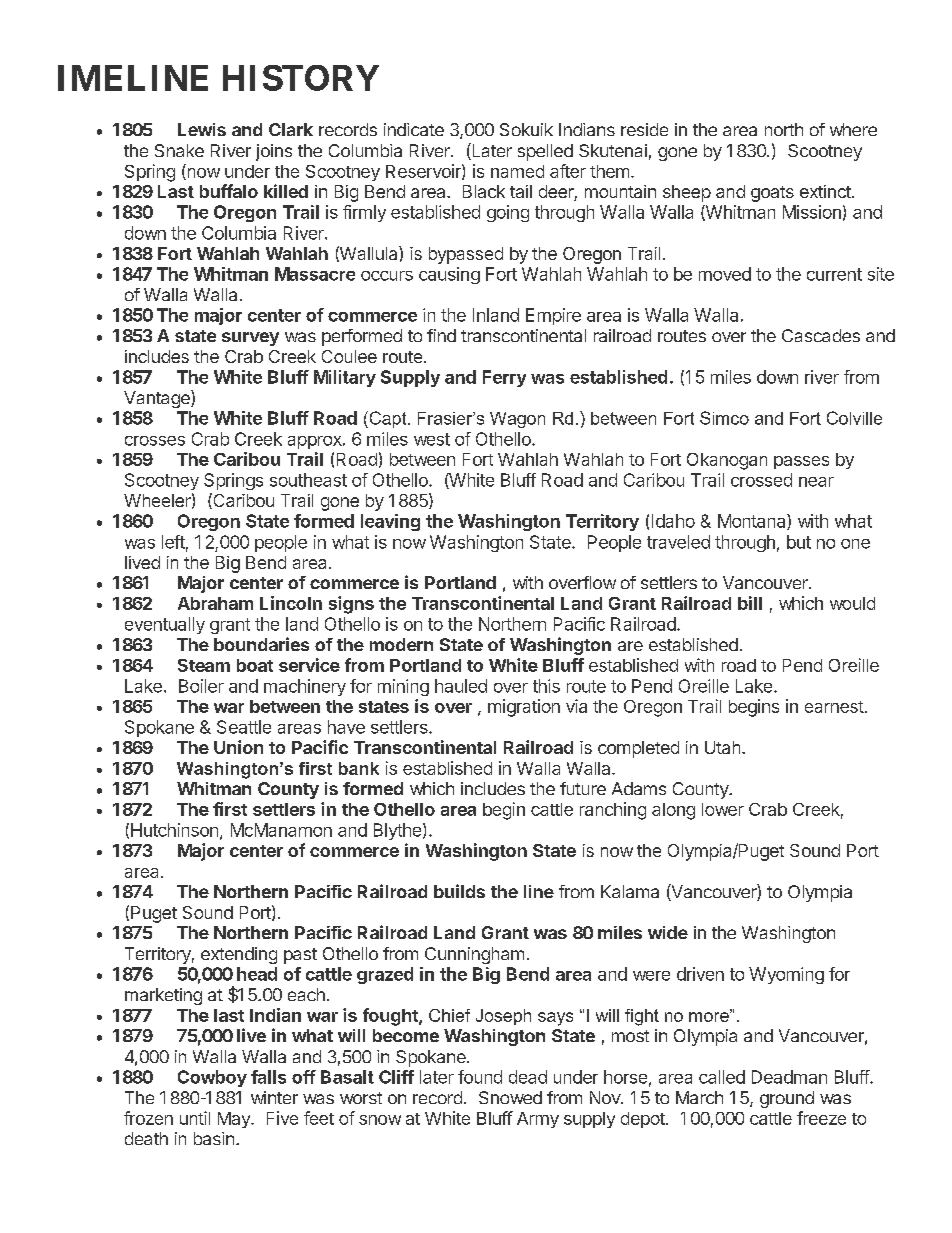 This image has width=952, height=1233. Describe the element at coordinates (545, 152) in the image. I see `spelled` at that location.
